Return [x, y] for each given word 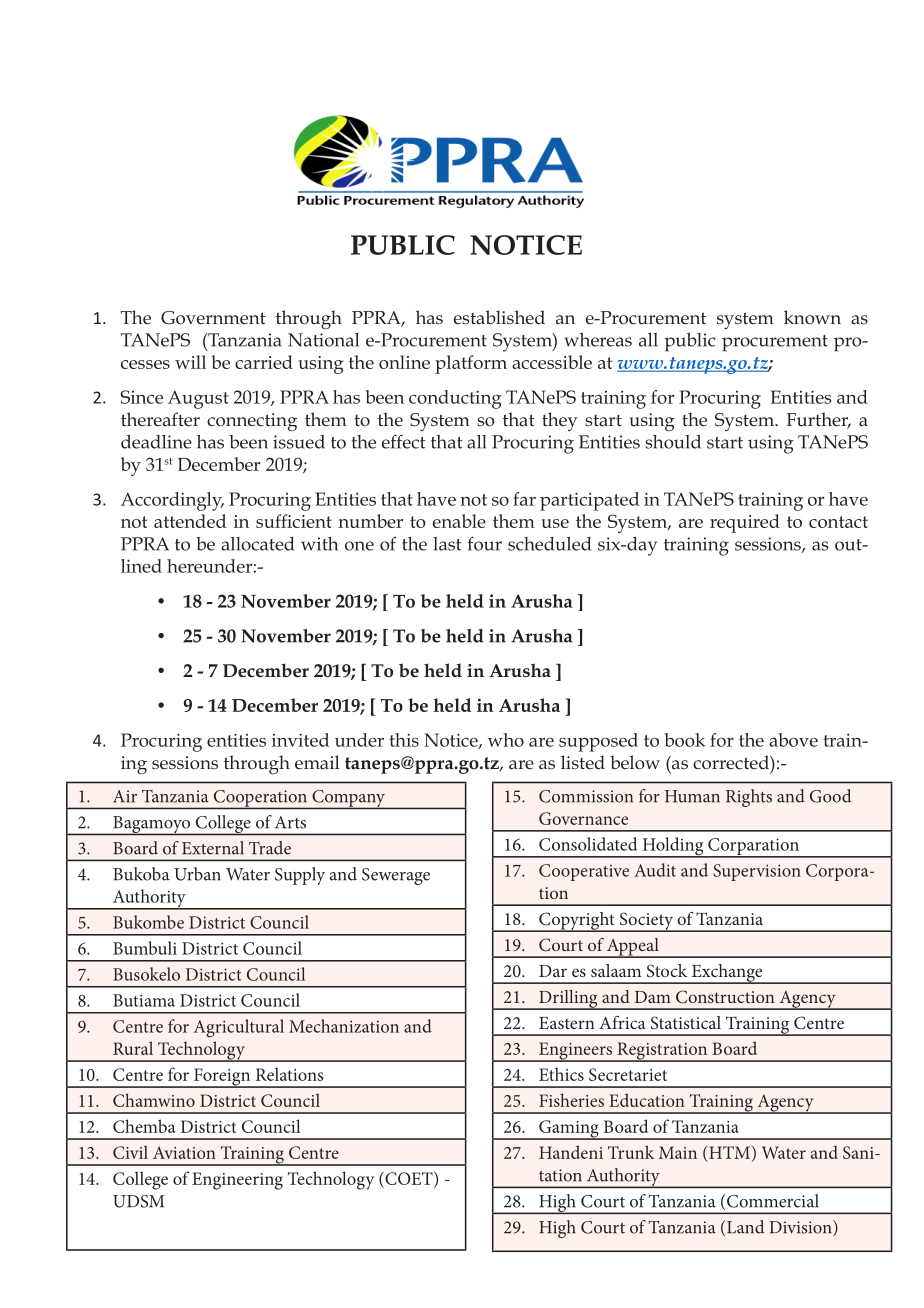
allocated [257, 544]
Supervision [757, 872]
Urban [197, 874]
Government [213, 318]
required [745, 523]
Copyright [577, 922]
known [812, 317]
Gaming [569, 1130]
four [485, 543]
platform [471, 364]
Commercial [773, 1201]
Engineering [237, 1181]
